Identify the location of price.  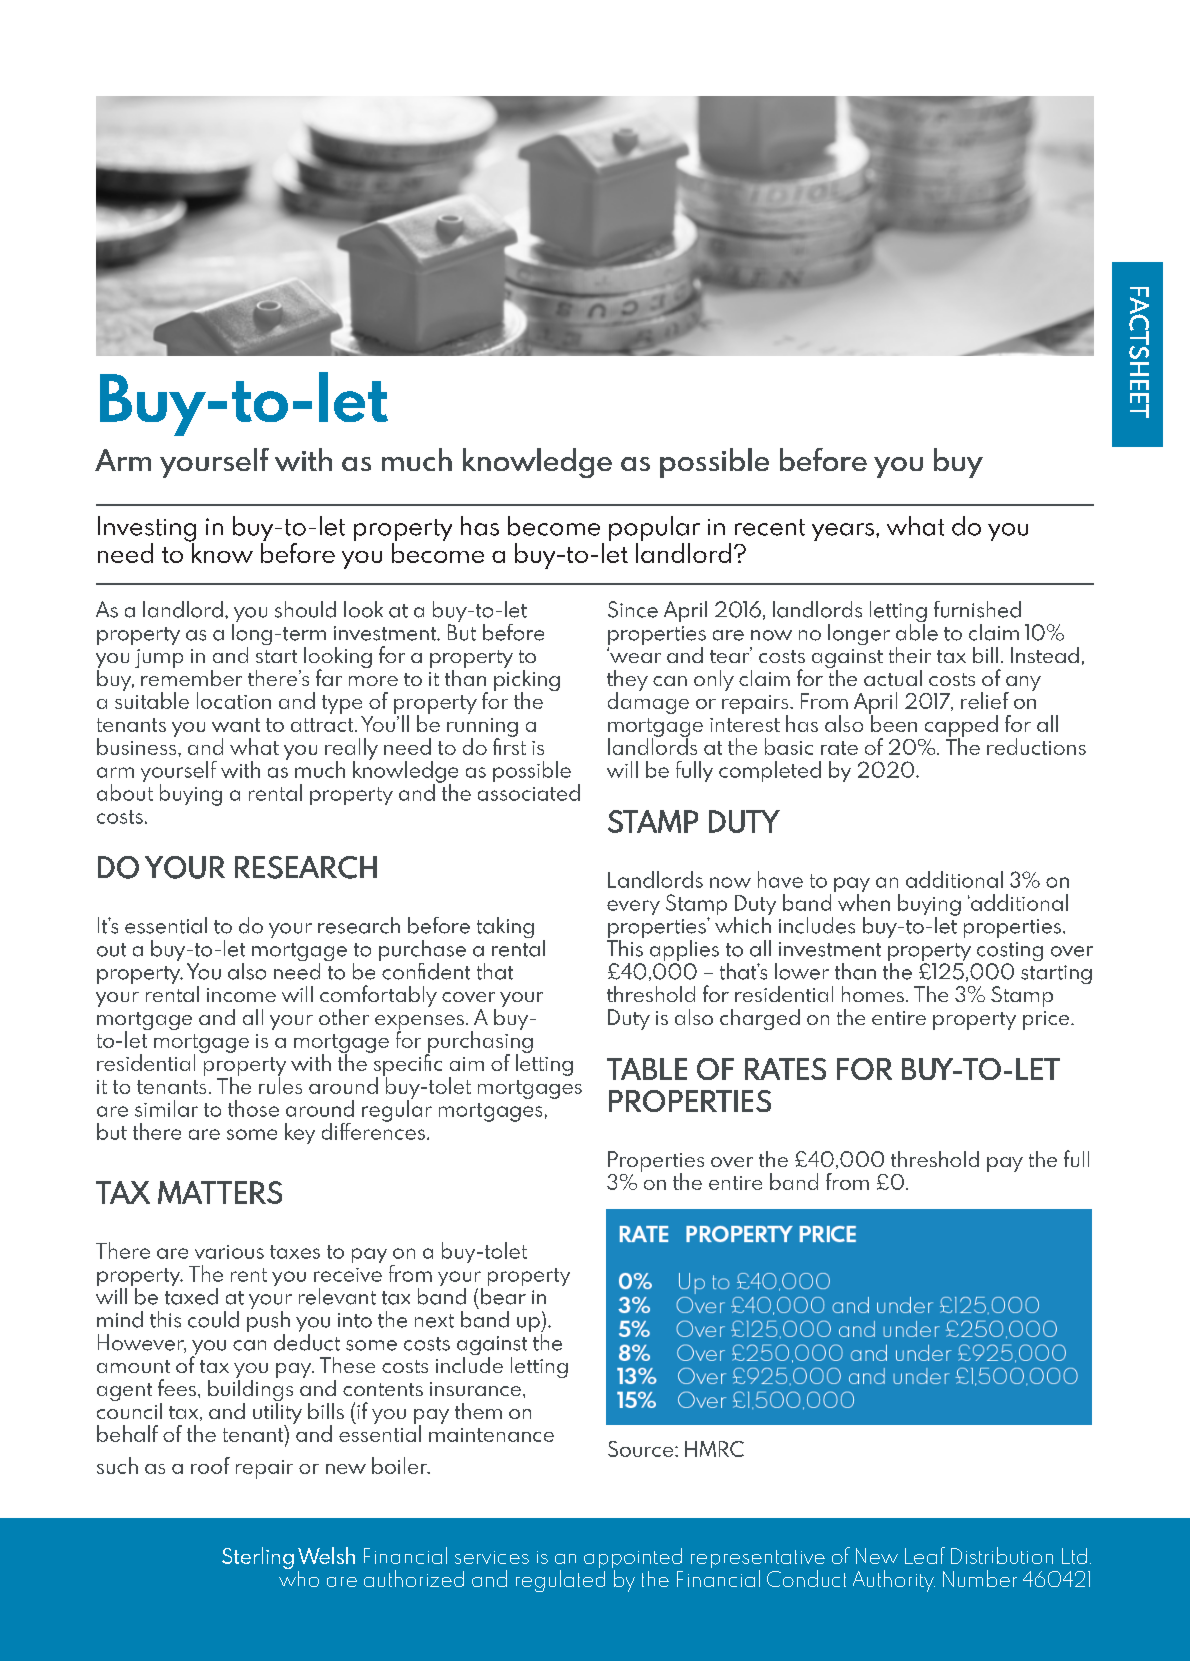
(1047, 1020).
